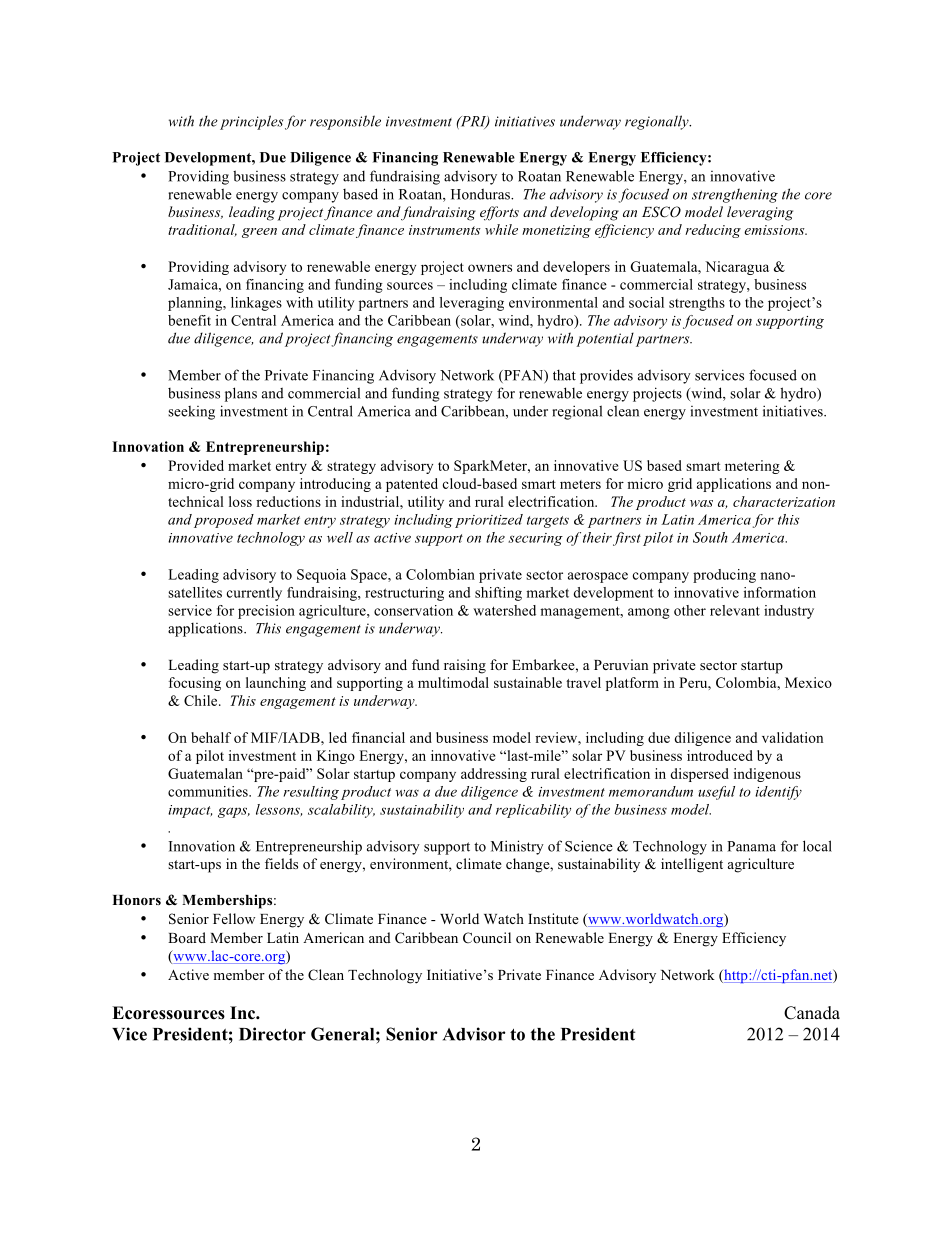  I want to click on patented, so click(412, 485).
